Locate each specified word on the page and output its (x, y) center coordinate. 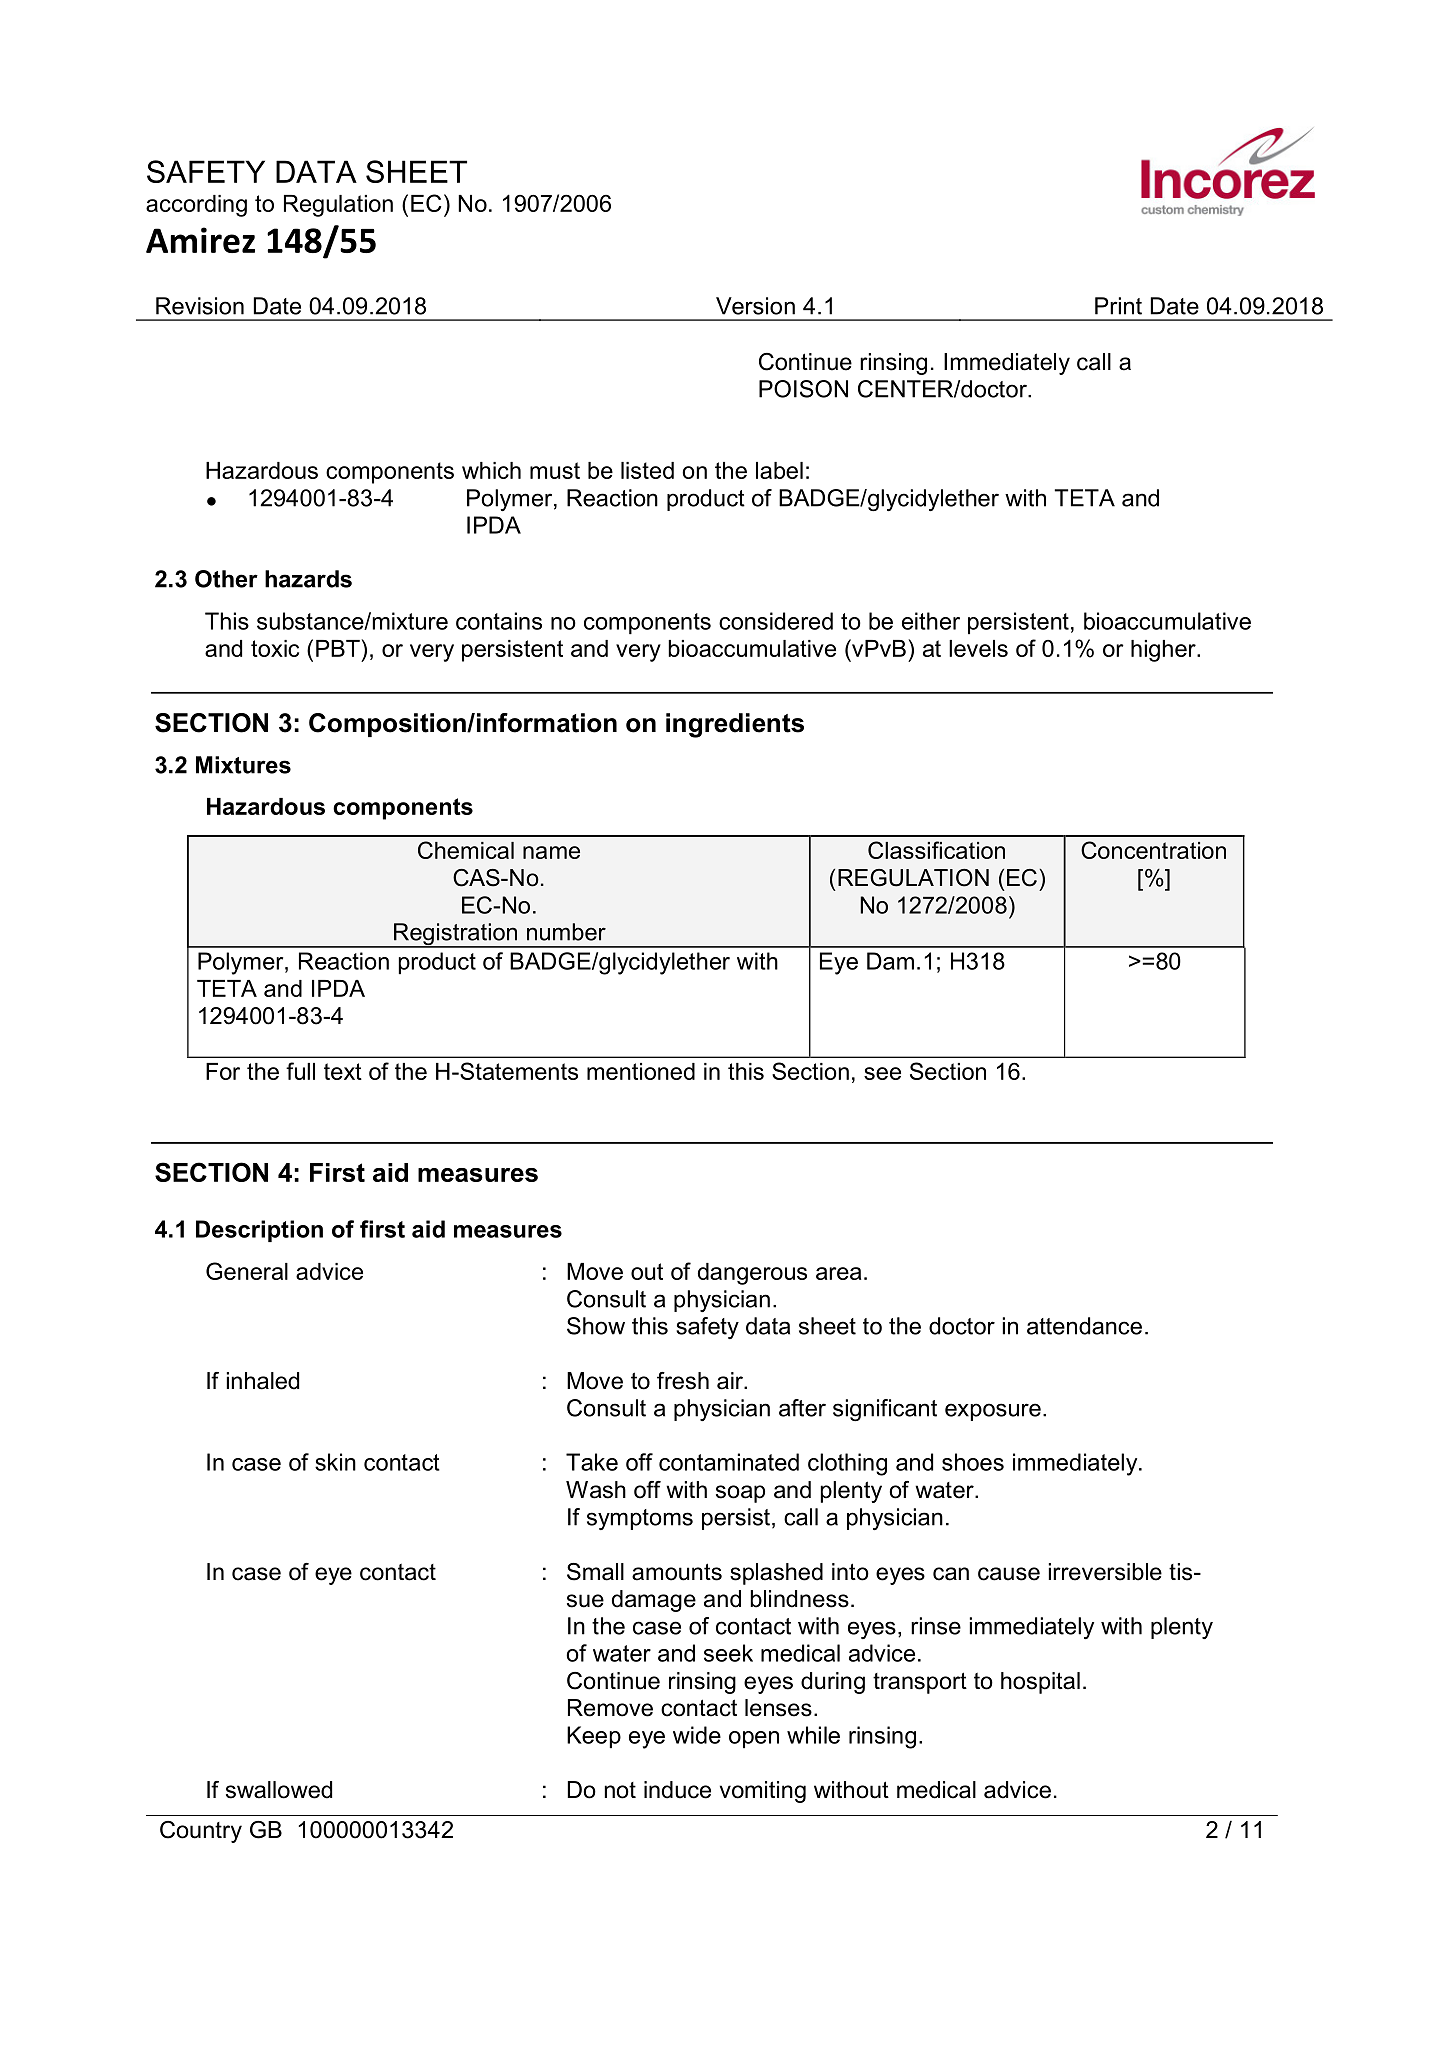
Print (1118, 306)
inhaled (263, 1381)
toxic (275, 648)
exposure (993, 1412)
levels (978, 648)
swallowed (279, 1790)
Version (755, 306)
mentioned (641, 1071)
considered (776, 621)
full (300, 1071)
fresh (683, 1381)
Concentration (1153, 850)
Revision (200, 306)
